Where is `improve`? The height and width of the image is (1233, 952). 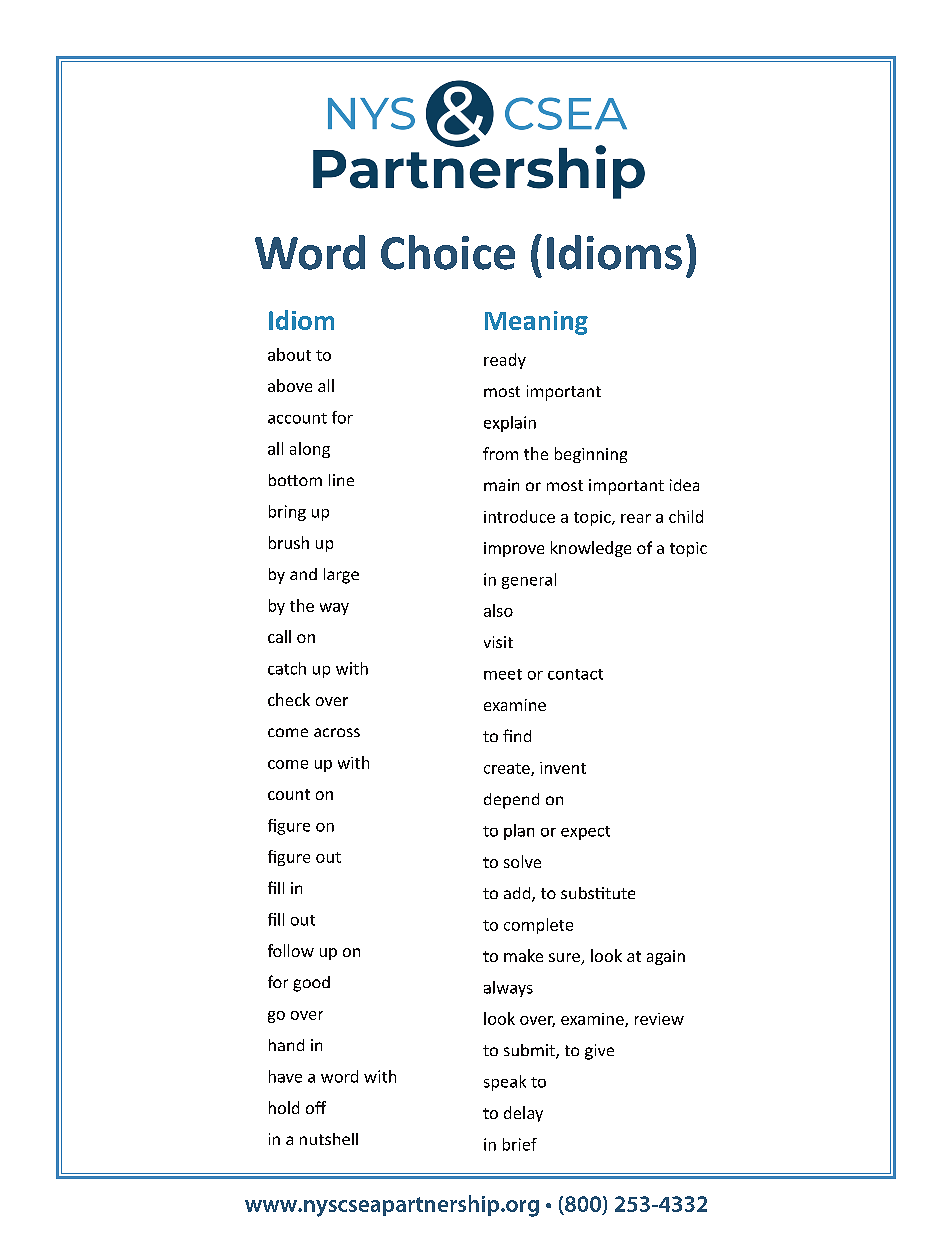
improve is located at coordinates (514, 549).
